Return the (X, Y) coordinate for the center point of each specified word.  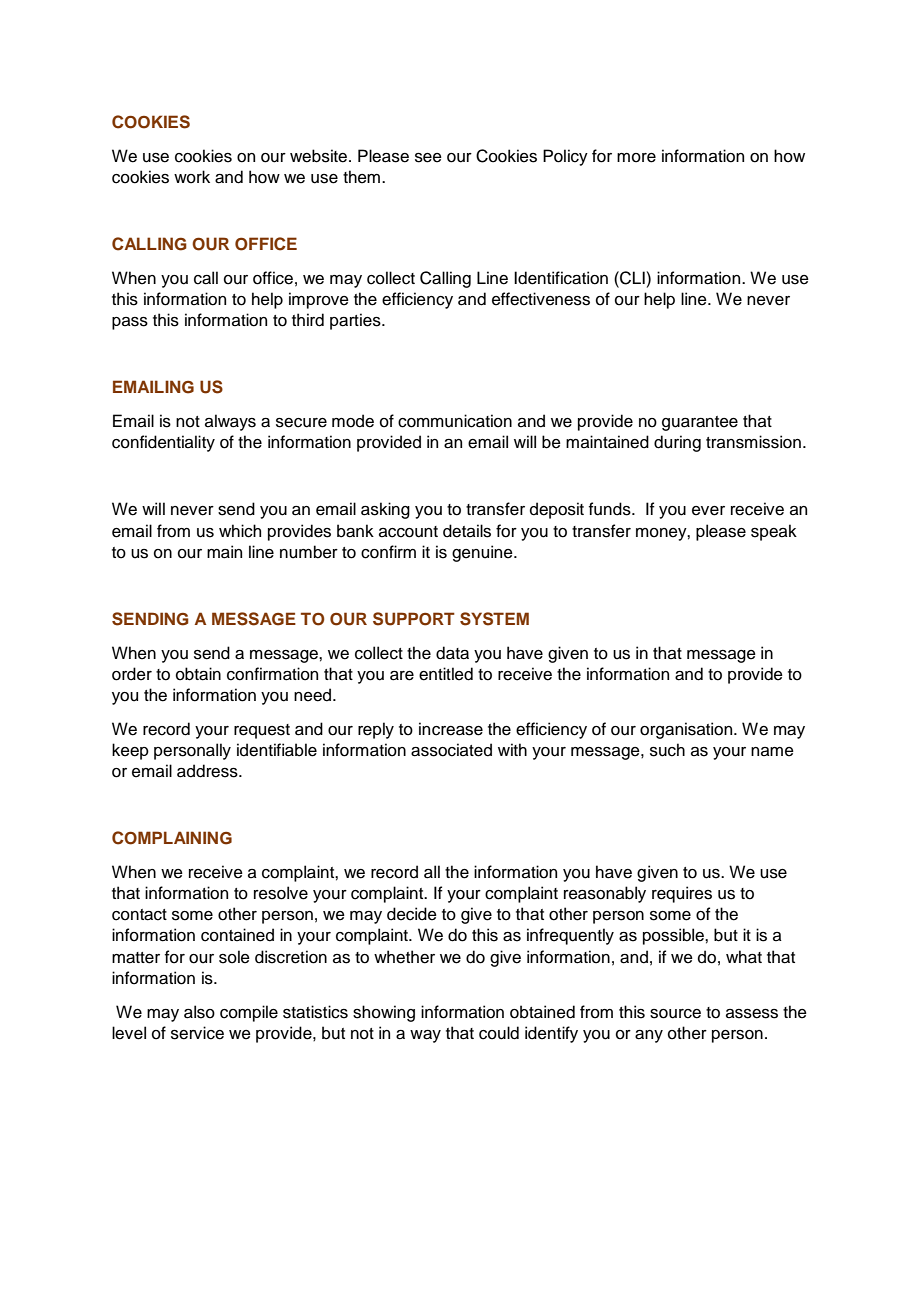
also (199, 1012)
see (428, 158)
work (192, 177)
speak (774, 532)
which (240, 531)
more (636, 158)
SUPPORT (414, 619)
